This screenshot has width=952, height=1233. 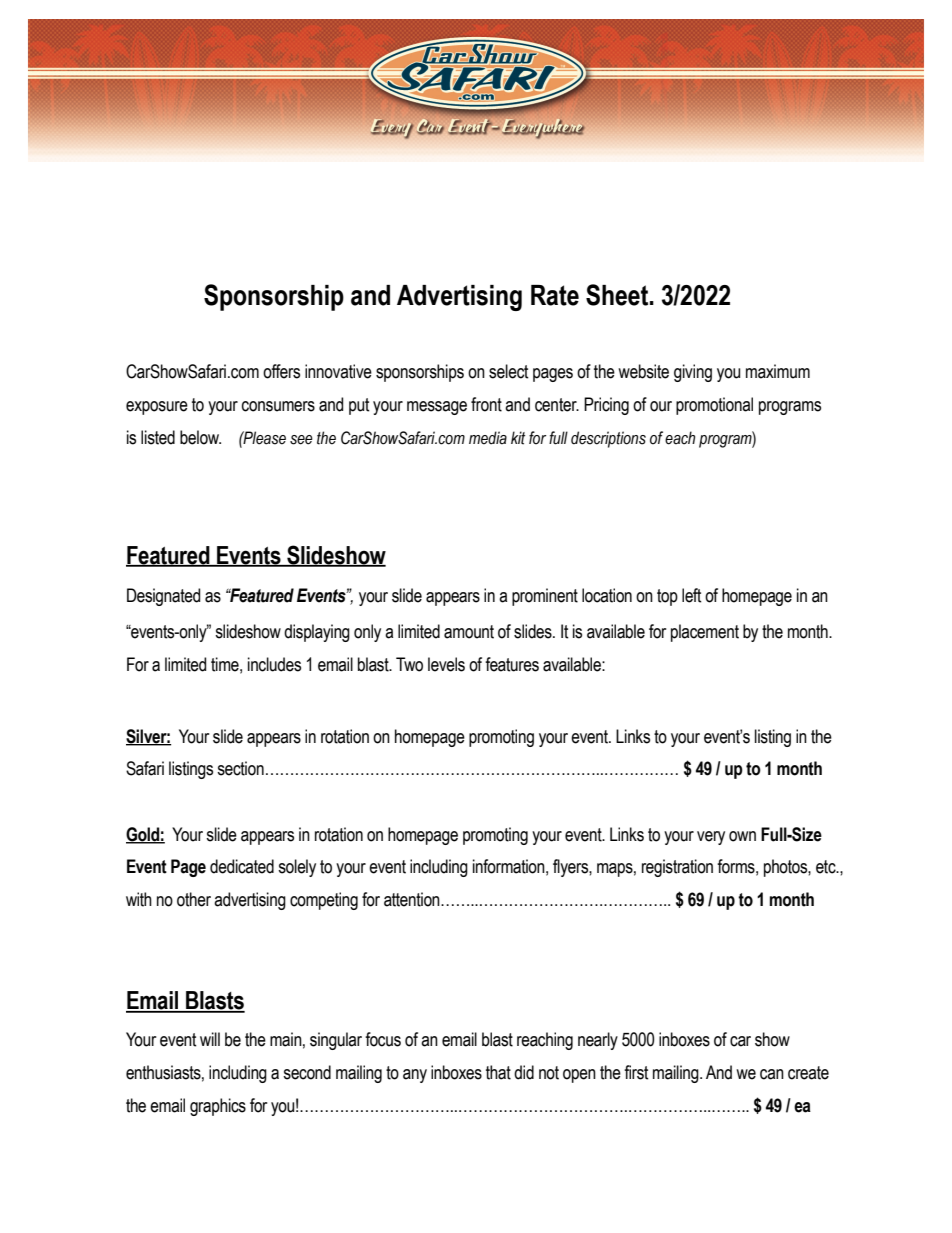 What do you see at coordinates (274, 664) in the screenshot?
I see `includes` at bounding box center [274, 664].
